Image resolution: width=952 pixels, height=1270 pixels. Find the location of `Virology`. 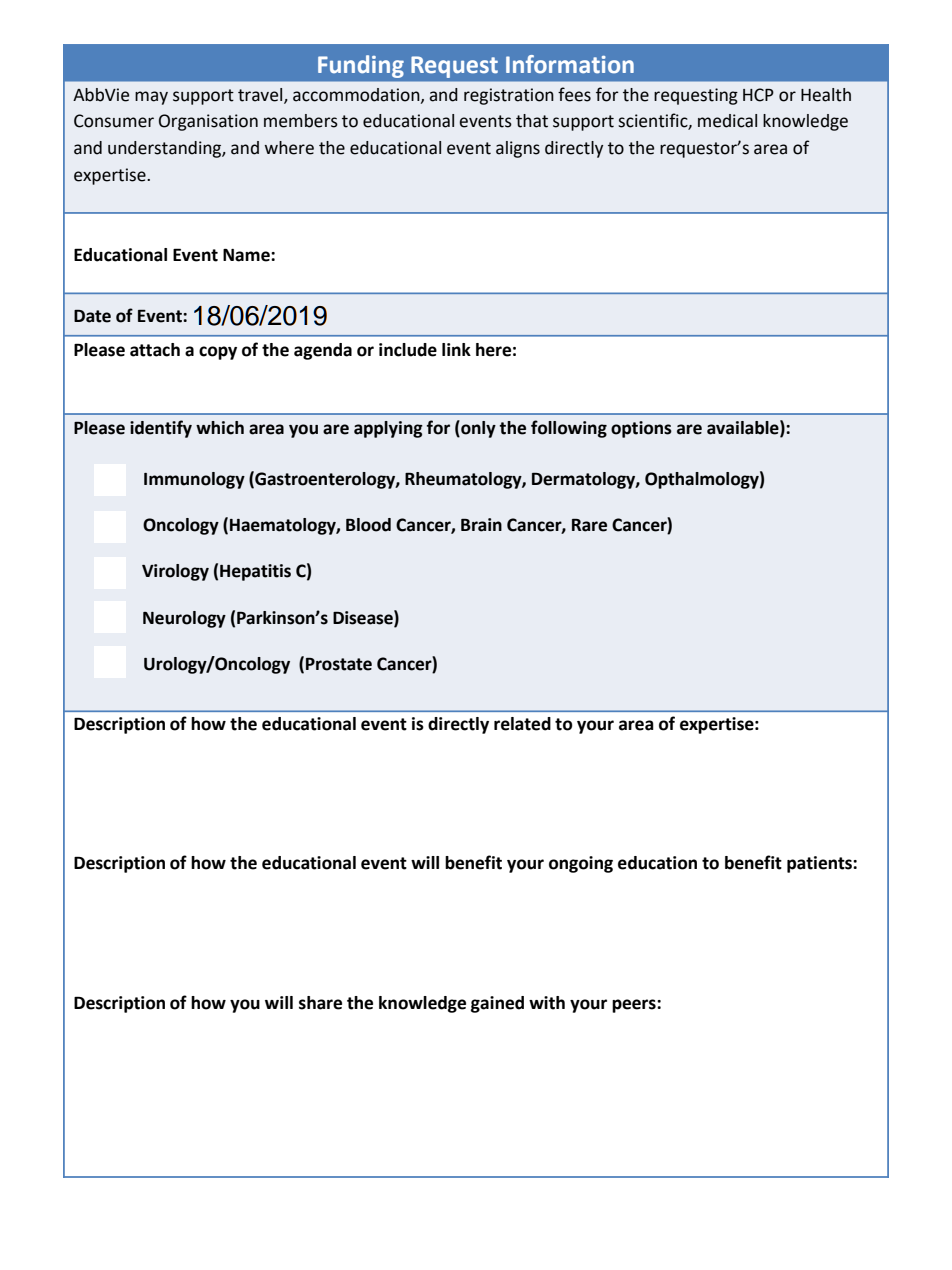

Virology is located at coordinates (175, 572).
